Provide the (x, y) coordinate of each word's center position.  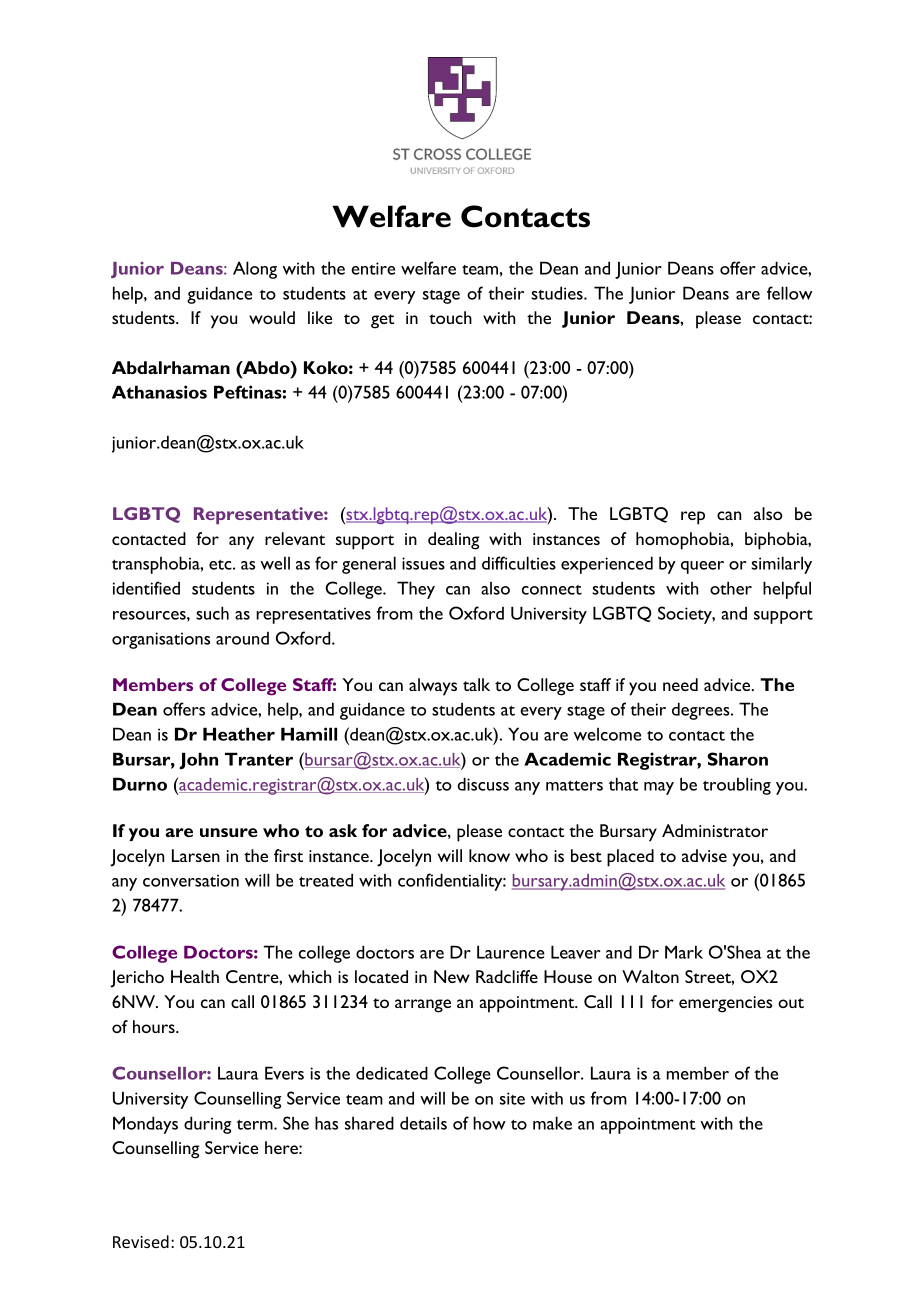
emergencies (725, 1004)
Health (195, 976)
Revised (141, 1241)
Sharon (737, 759)
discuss (483, 784)
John (198, 761)
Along (255, 270)
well (275, 563)
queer (702, 567)
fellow (789, 293)
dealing (454, 541)
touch (450, 317)
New (452, 976)
